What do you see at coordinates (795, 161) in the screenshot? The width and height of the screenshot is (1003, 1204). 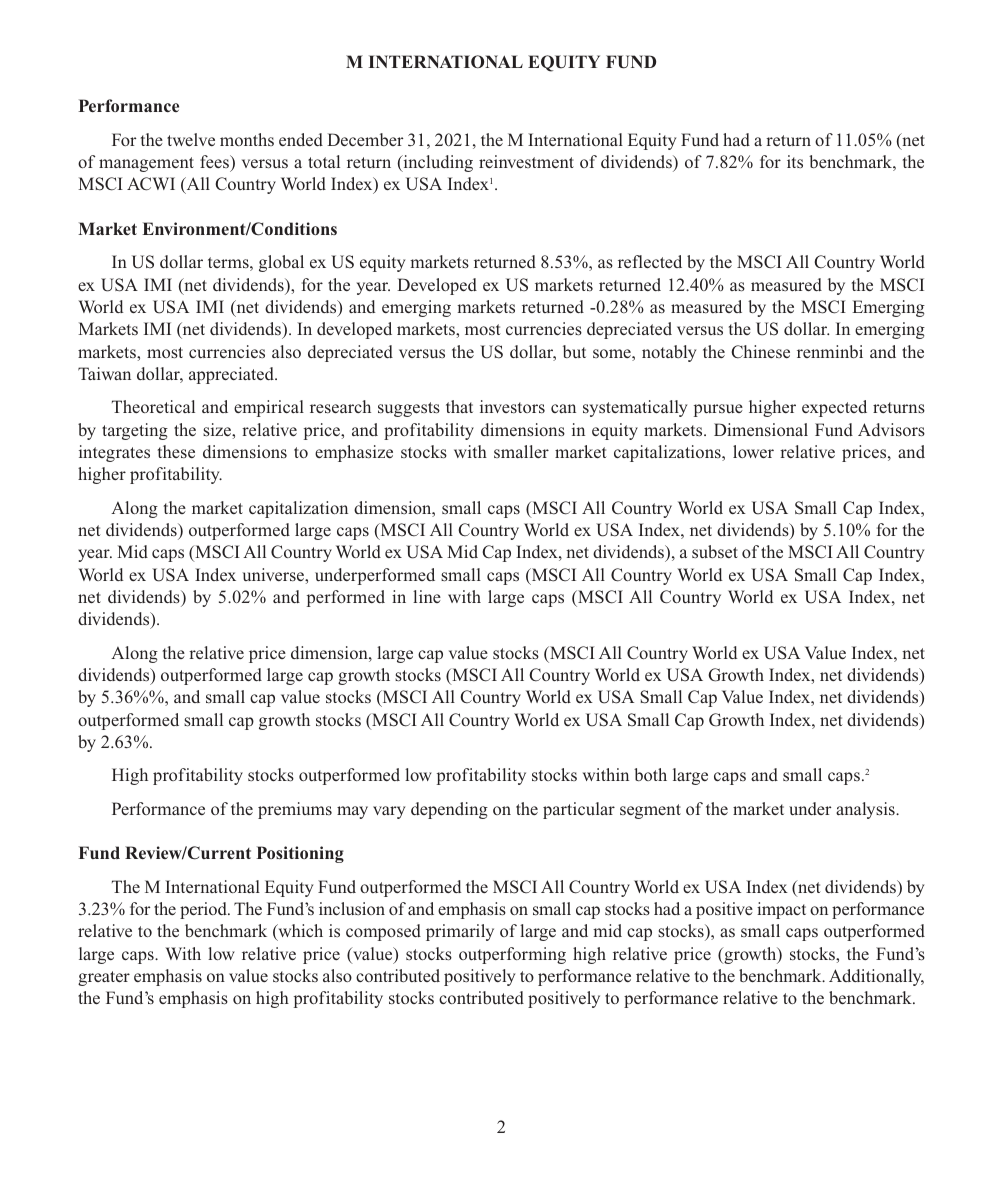 I see `its` at bounding box center [795, 161].
